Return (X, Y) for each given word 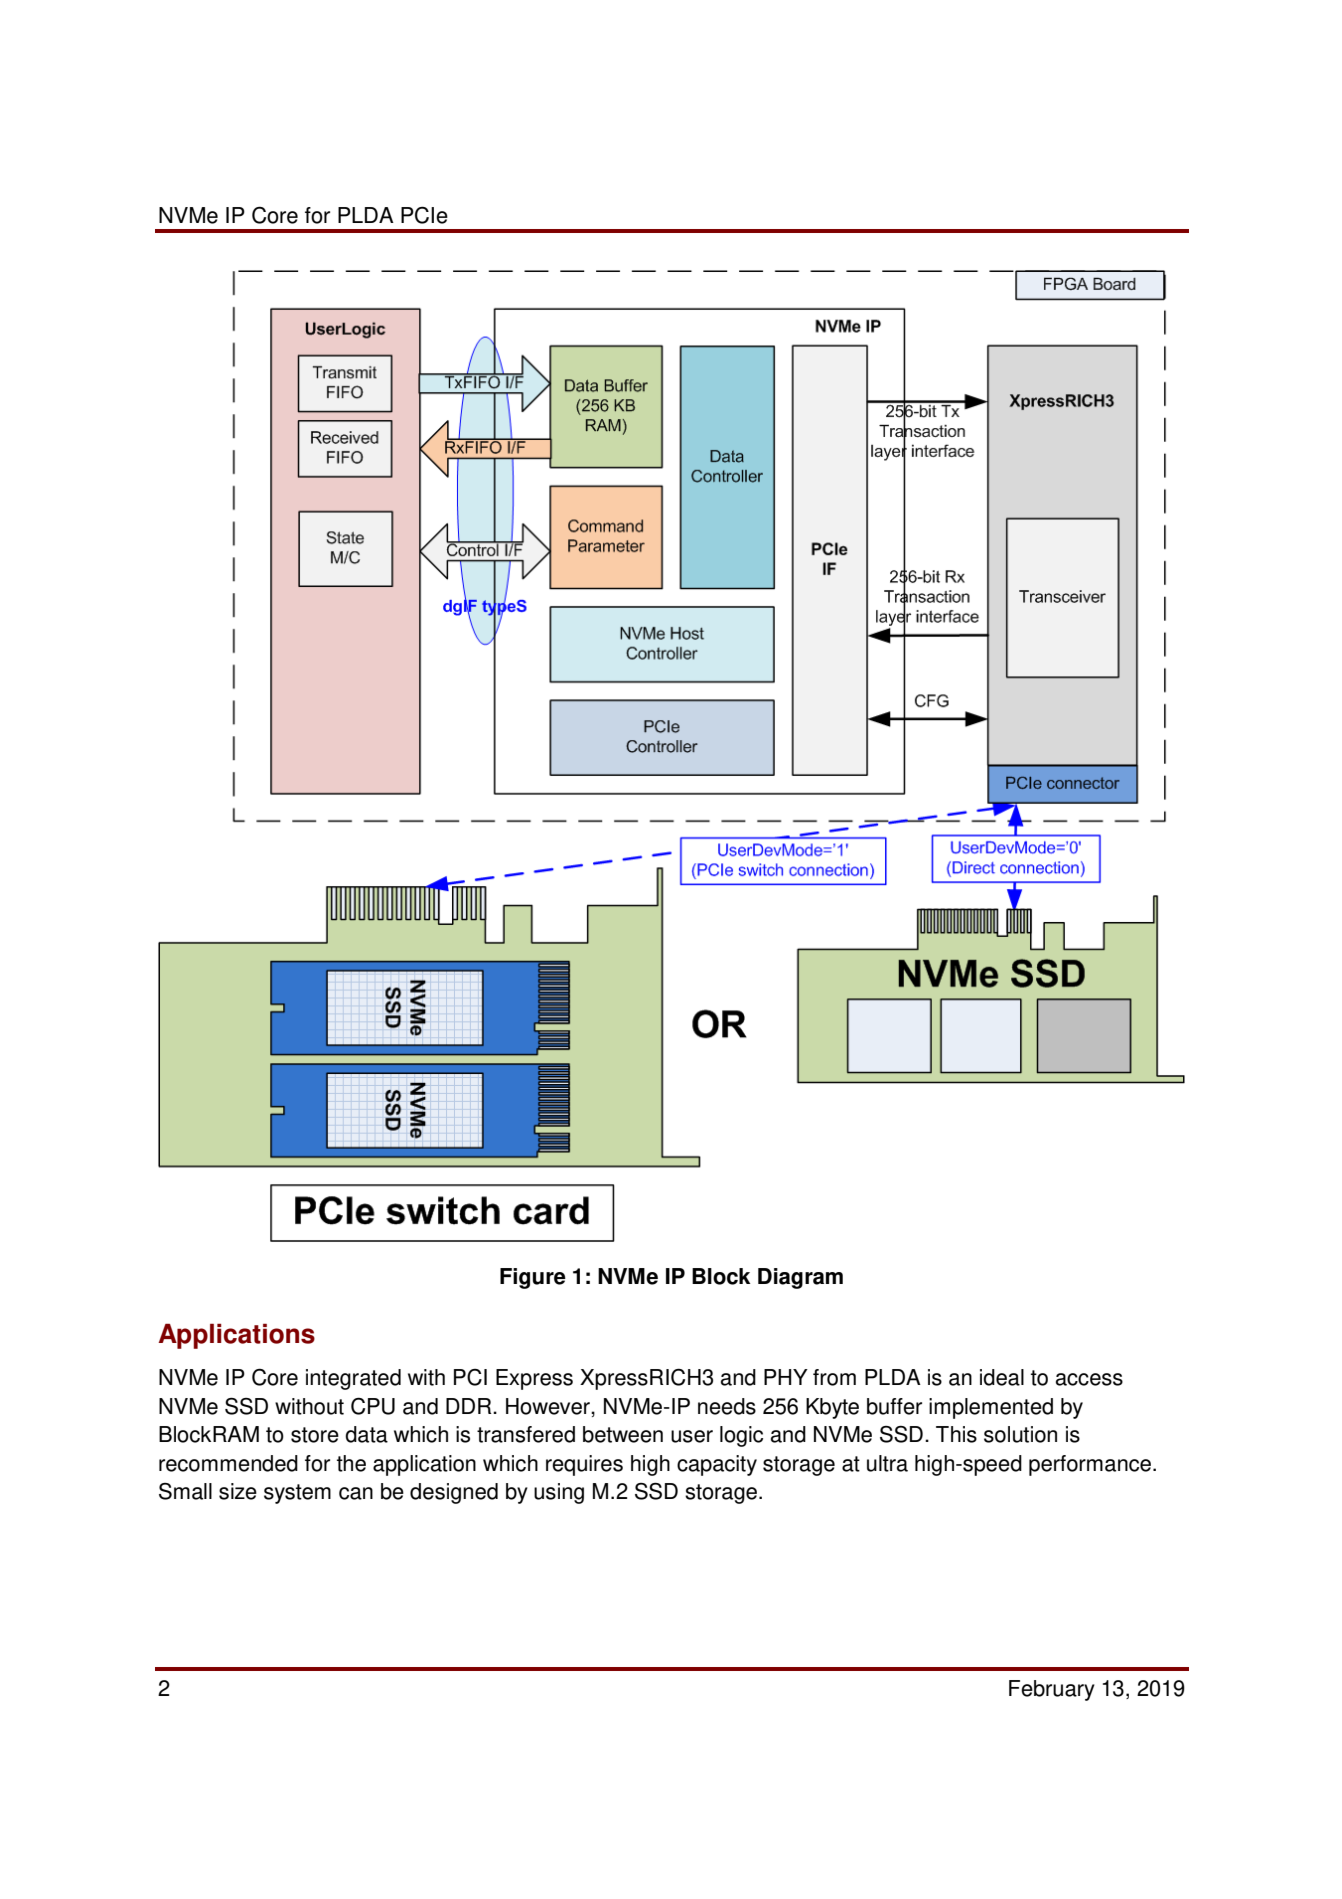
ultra (887, 1463)
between (623, 1434)
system (297, 1494)
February (1052, 1690)
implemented (991, 1408)
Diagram (800, 1278)
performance (1091, 1465)
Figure (533, 1278)
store (315, 1435)
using (559, 1493)
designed (454, 1493)
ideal (1002, 1377)
